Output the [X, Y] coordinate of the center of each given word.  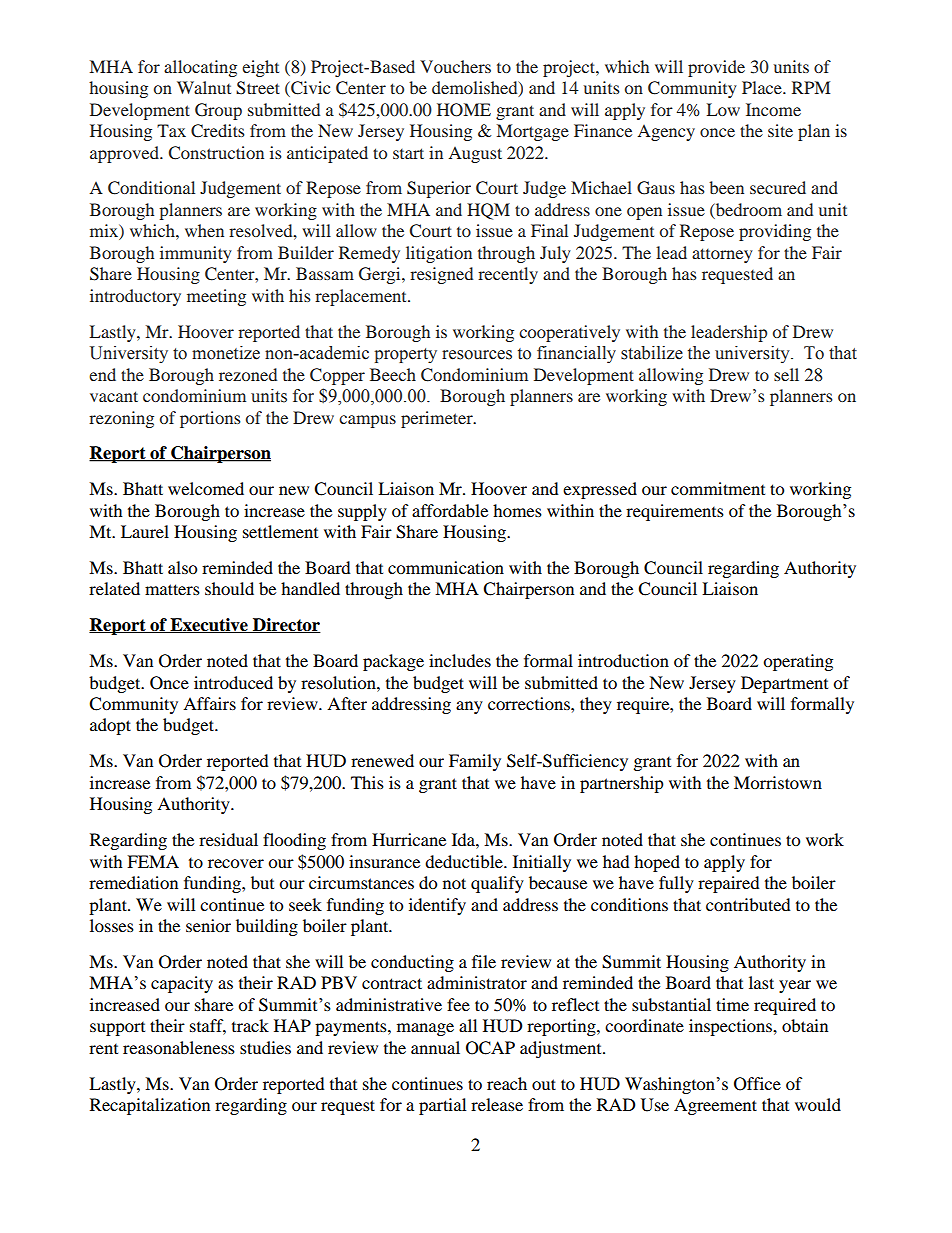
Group [218, 111]
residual [228, 839]
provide [716, 68]
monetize [226, 353]
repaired [729, 884]
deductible [465, 861]
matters [172, 589]
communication [446, 567]
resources [477, 355]
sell [786, 374]
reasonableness [179, 1047]
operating [798, 662]
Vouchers [455, 66]
